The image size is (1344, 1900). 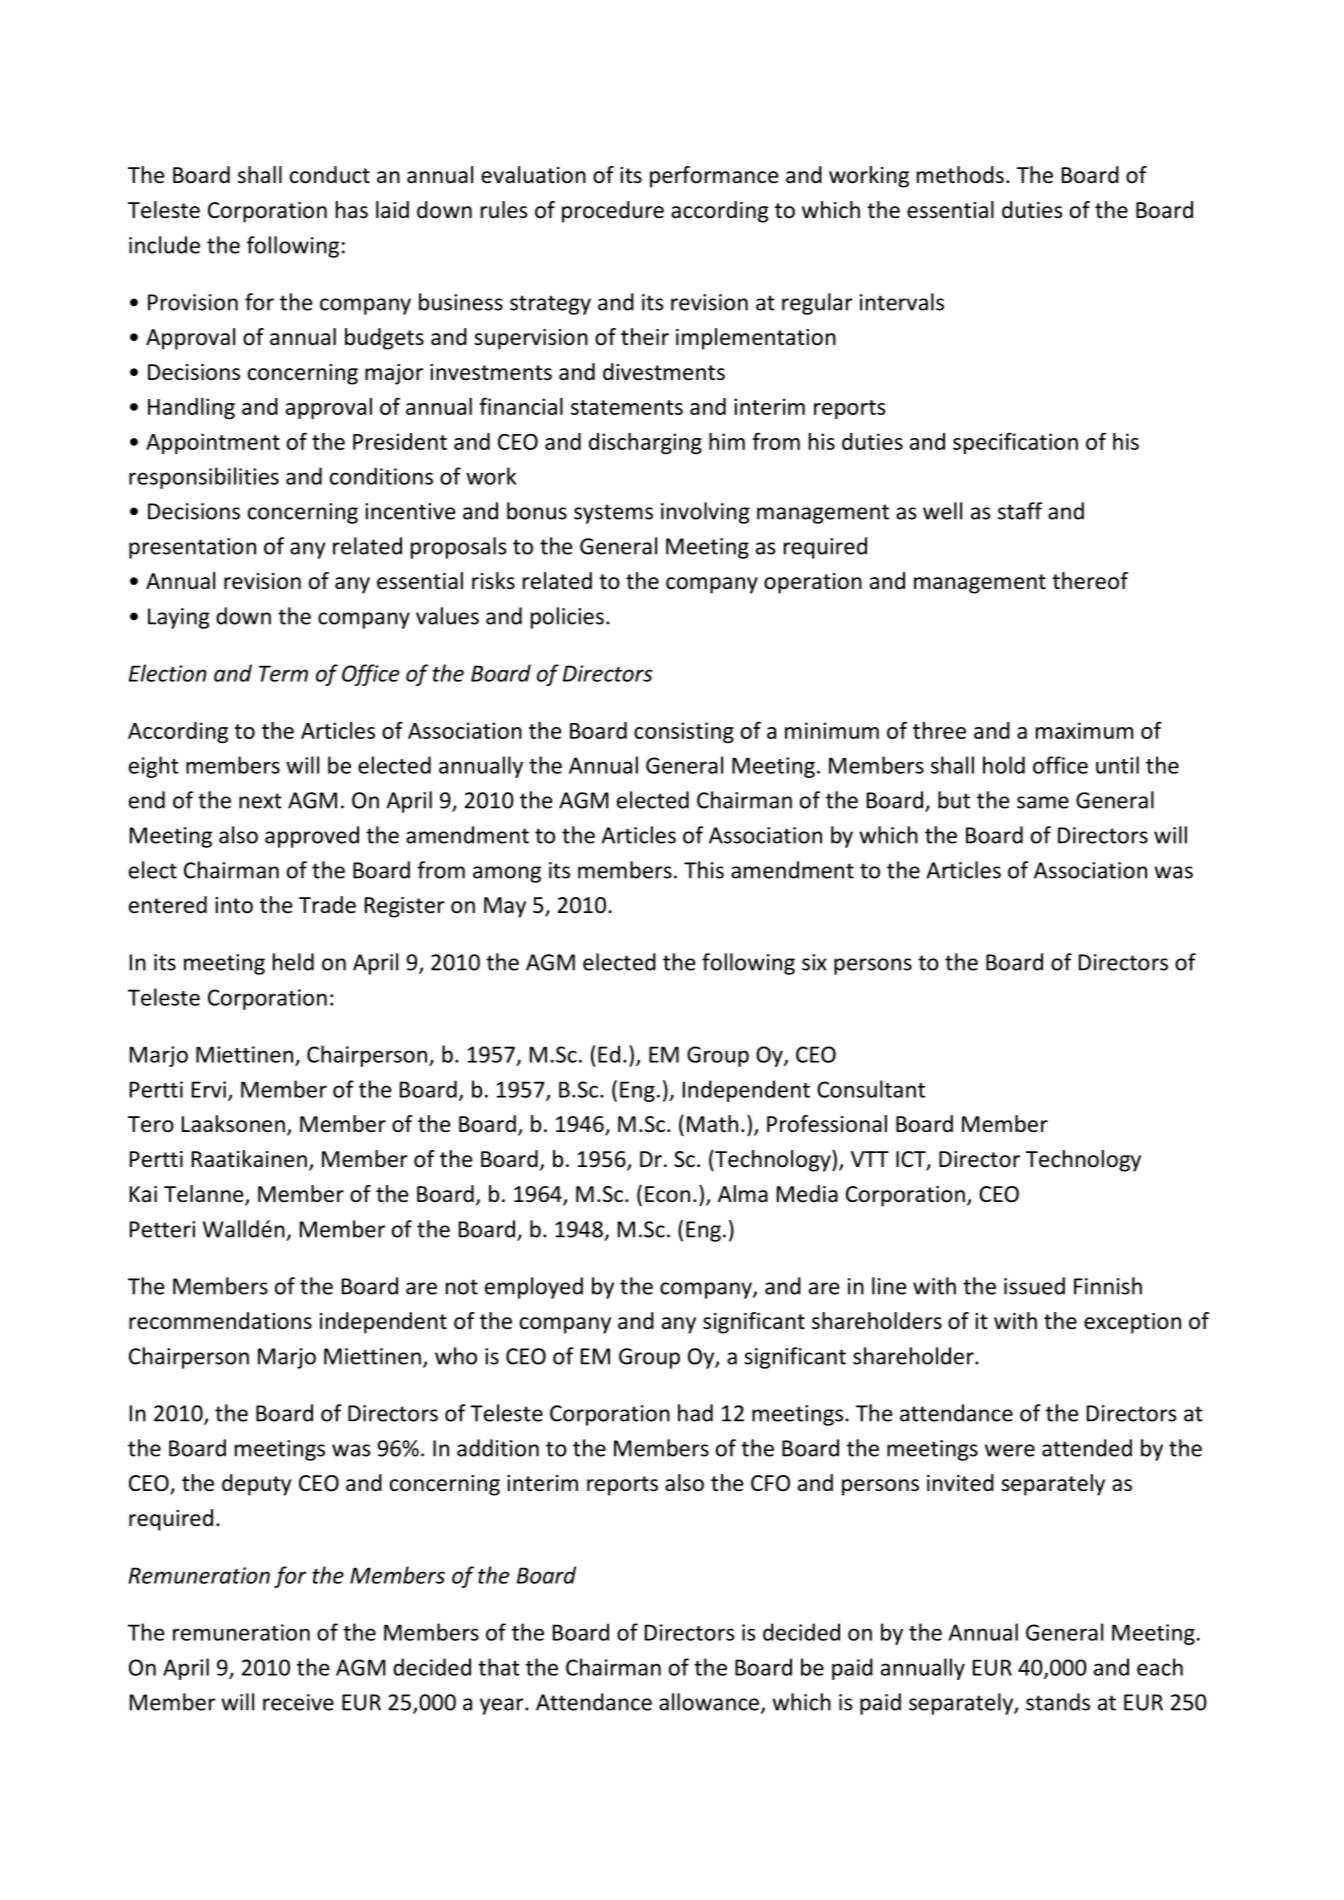 What do you see at coordinates (960, 175) in the screenshot?
I see `methods` at bounding box center [960, 175].
